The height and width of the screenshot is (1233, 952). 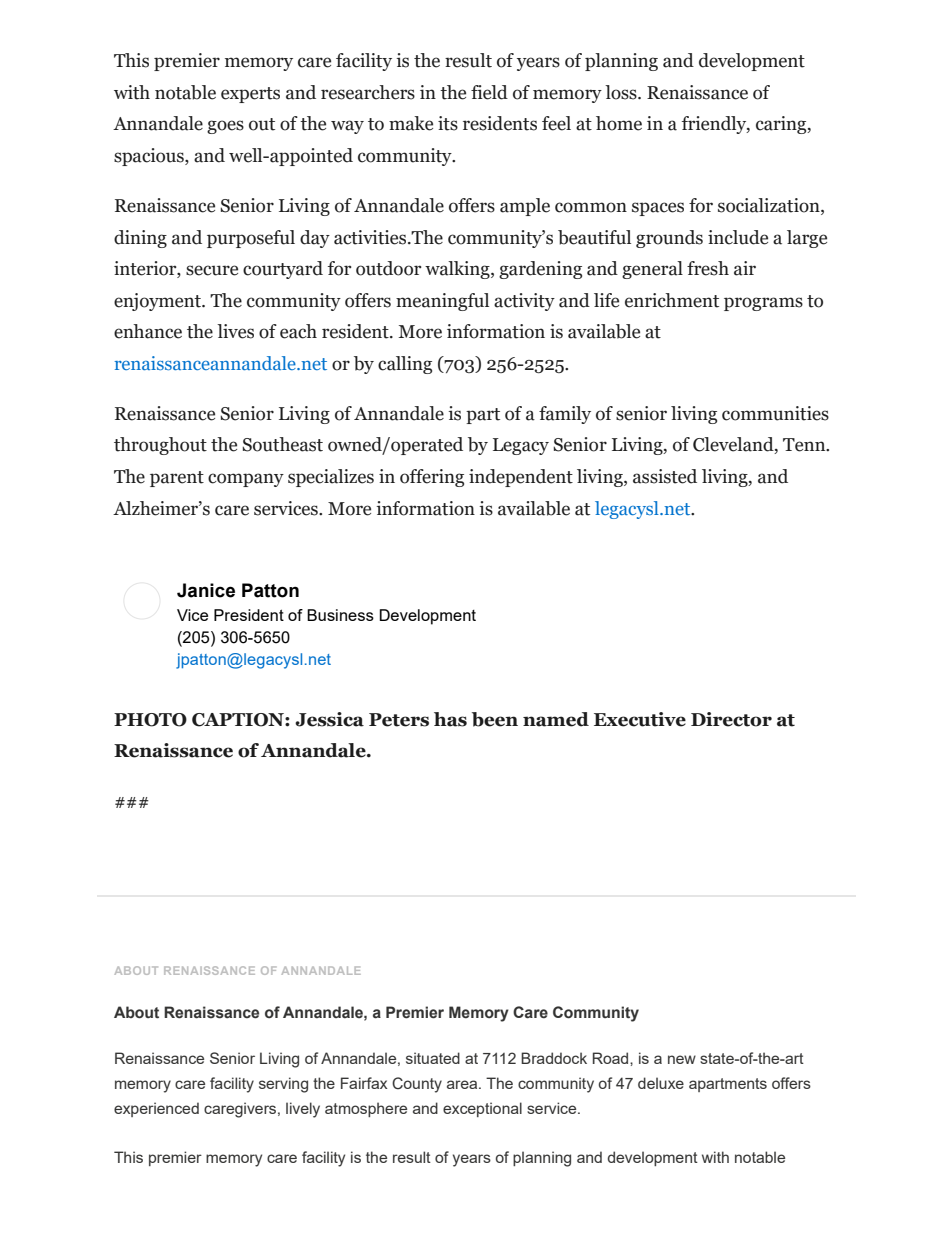 What do you see at coordinates (432, 478) in the screenshot?
I see `offering` at bounding box center [432, 478].
